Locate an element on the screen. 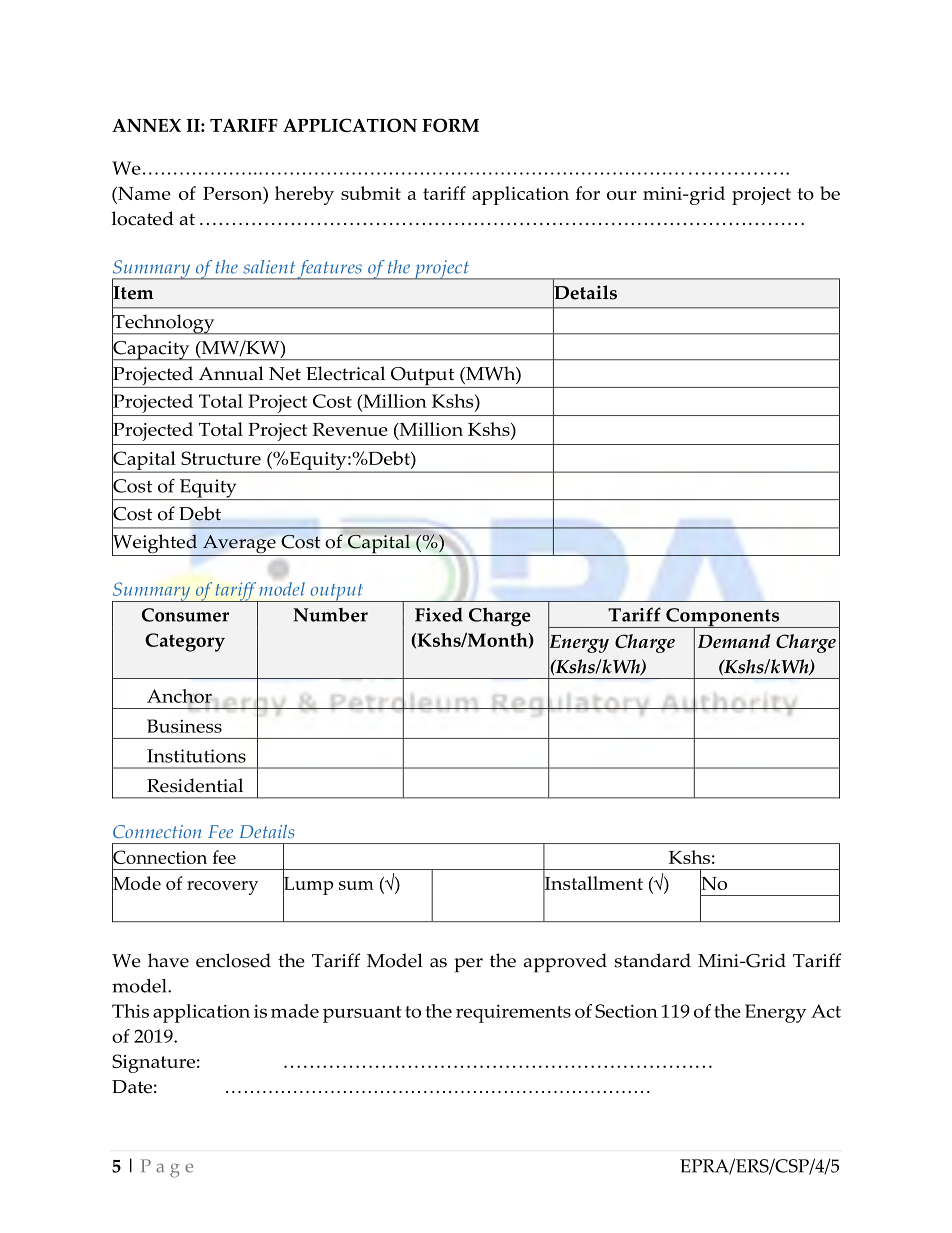 Image resolution: width=952 pixels, height=1233 pixels. Demand is located at coordinates (734, 641).
